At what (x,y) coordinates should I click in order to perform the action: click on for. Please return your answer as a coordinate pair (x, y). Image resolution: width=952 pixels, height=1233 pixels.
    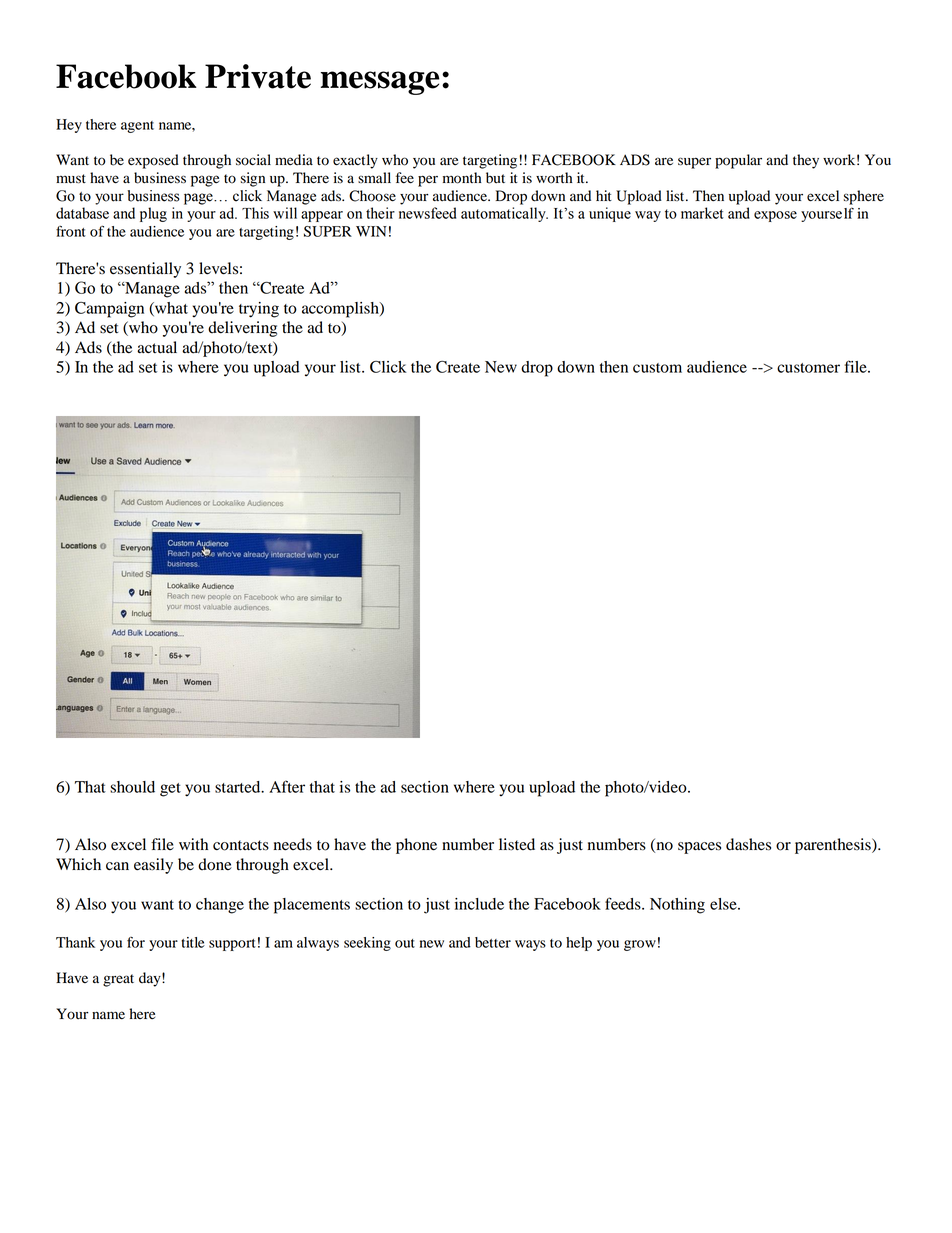
    Looking at the image, I should click on (136, 942).
